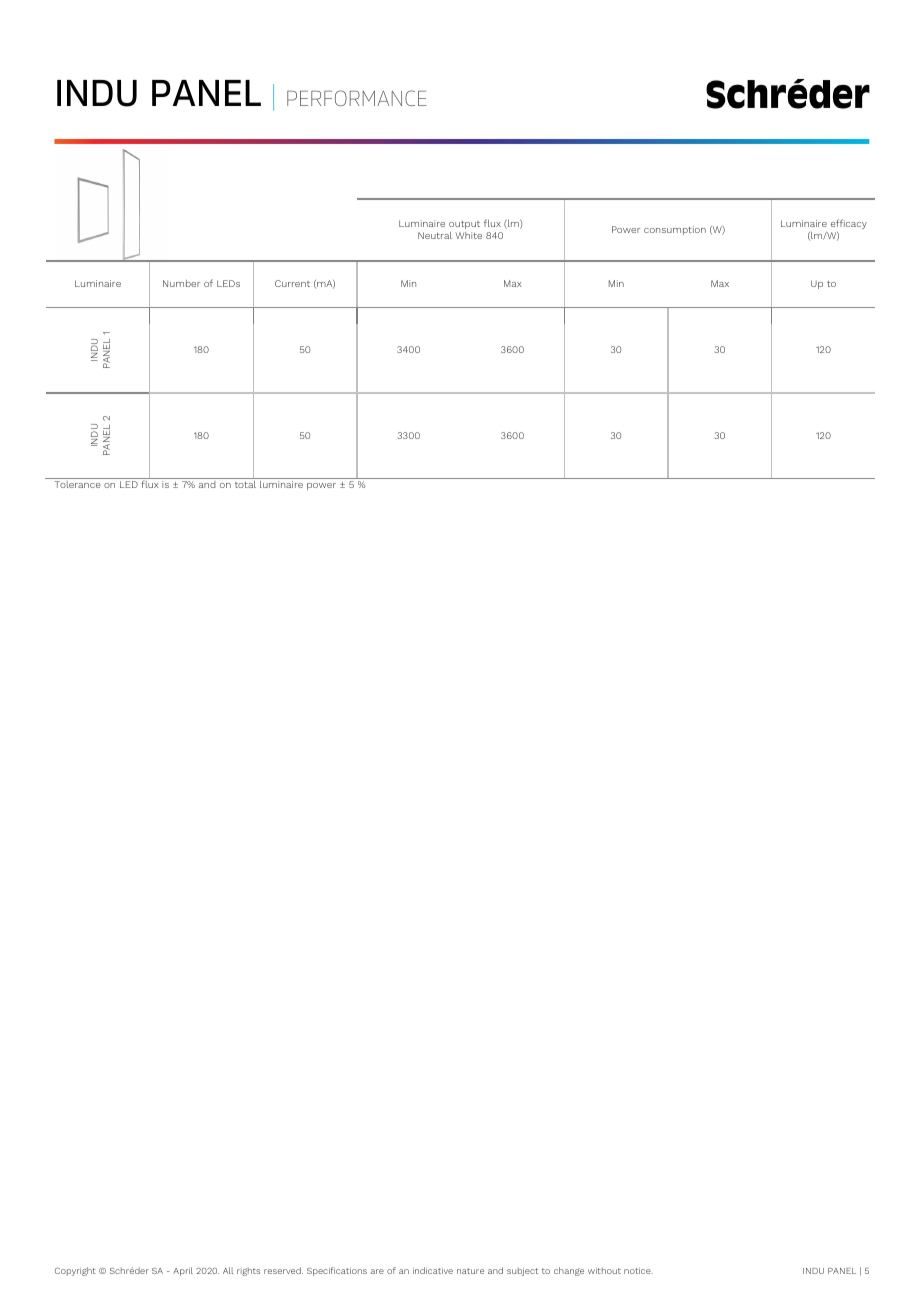  I want to click on without, so click(604, 1270).
